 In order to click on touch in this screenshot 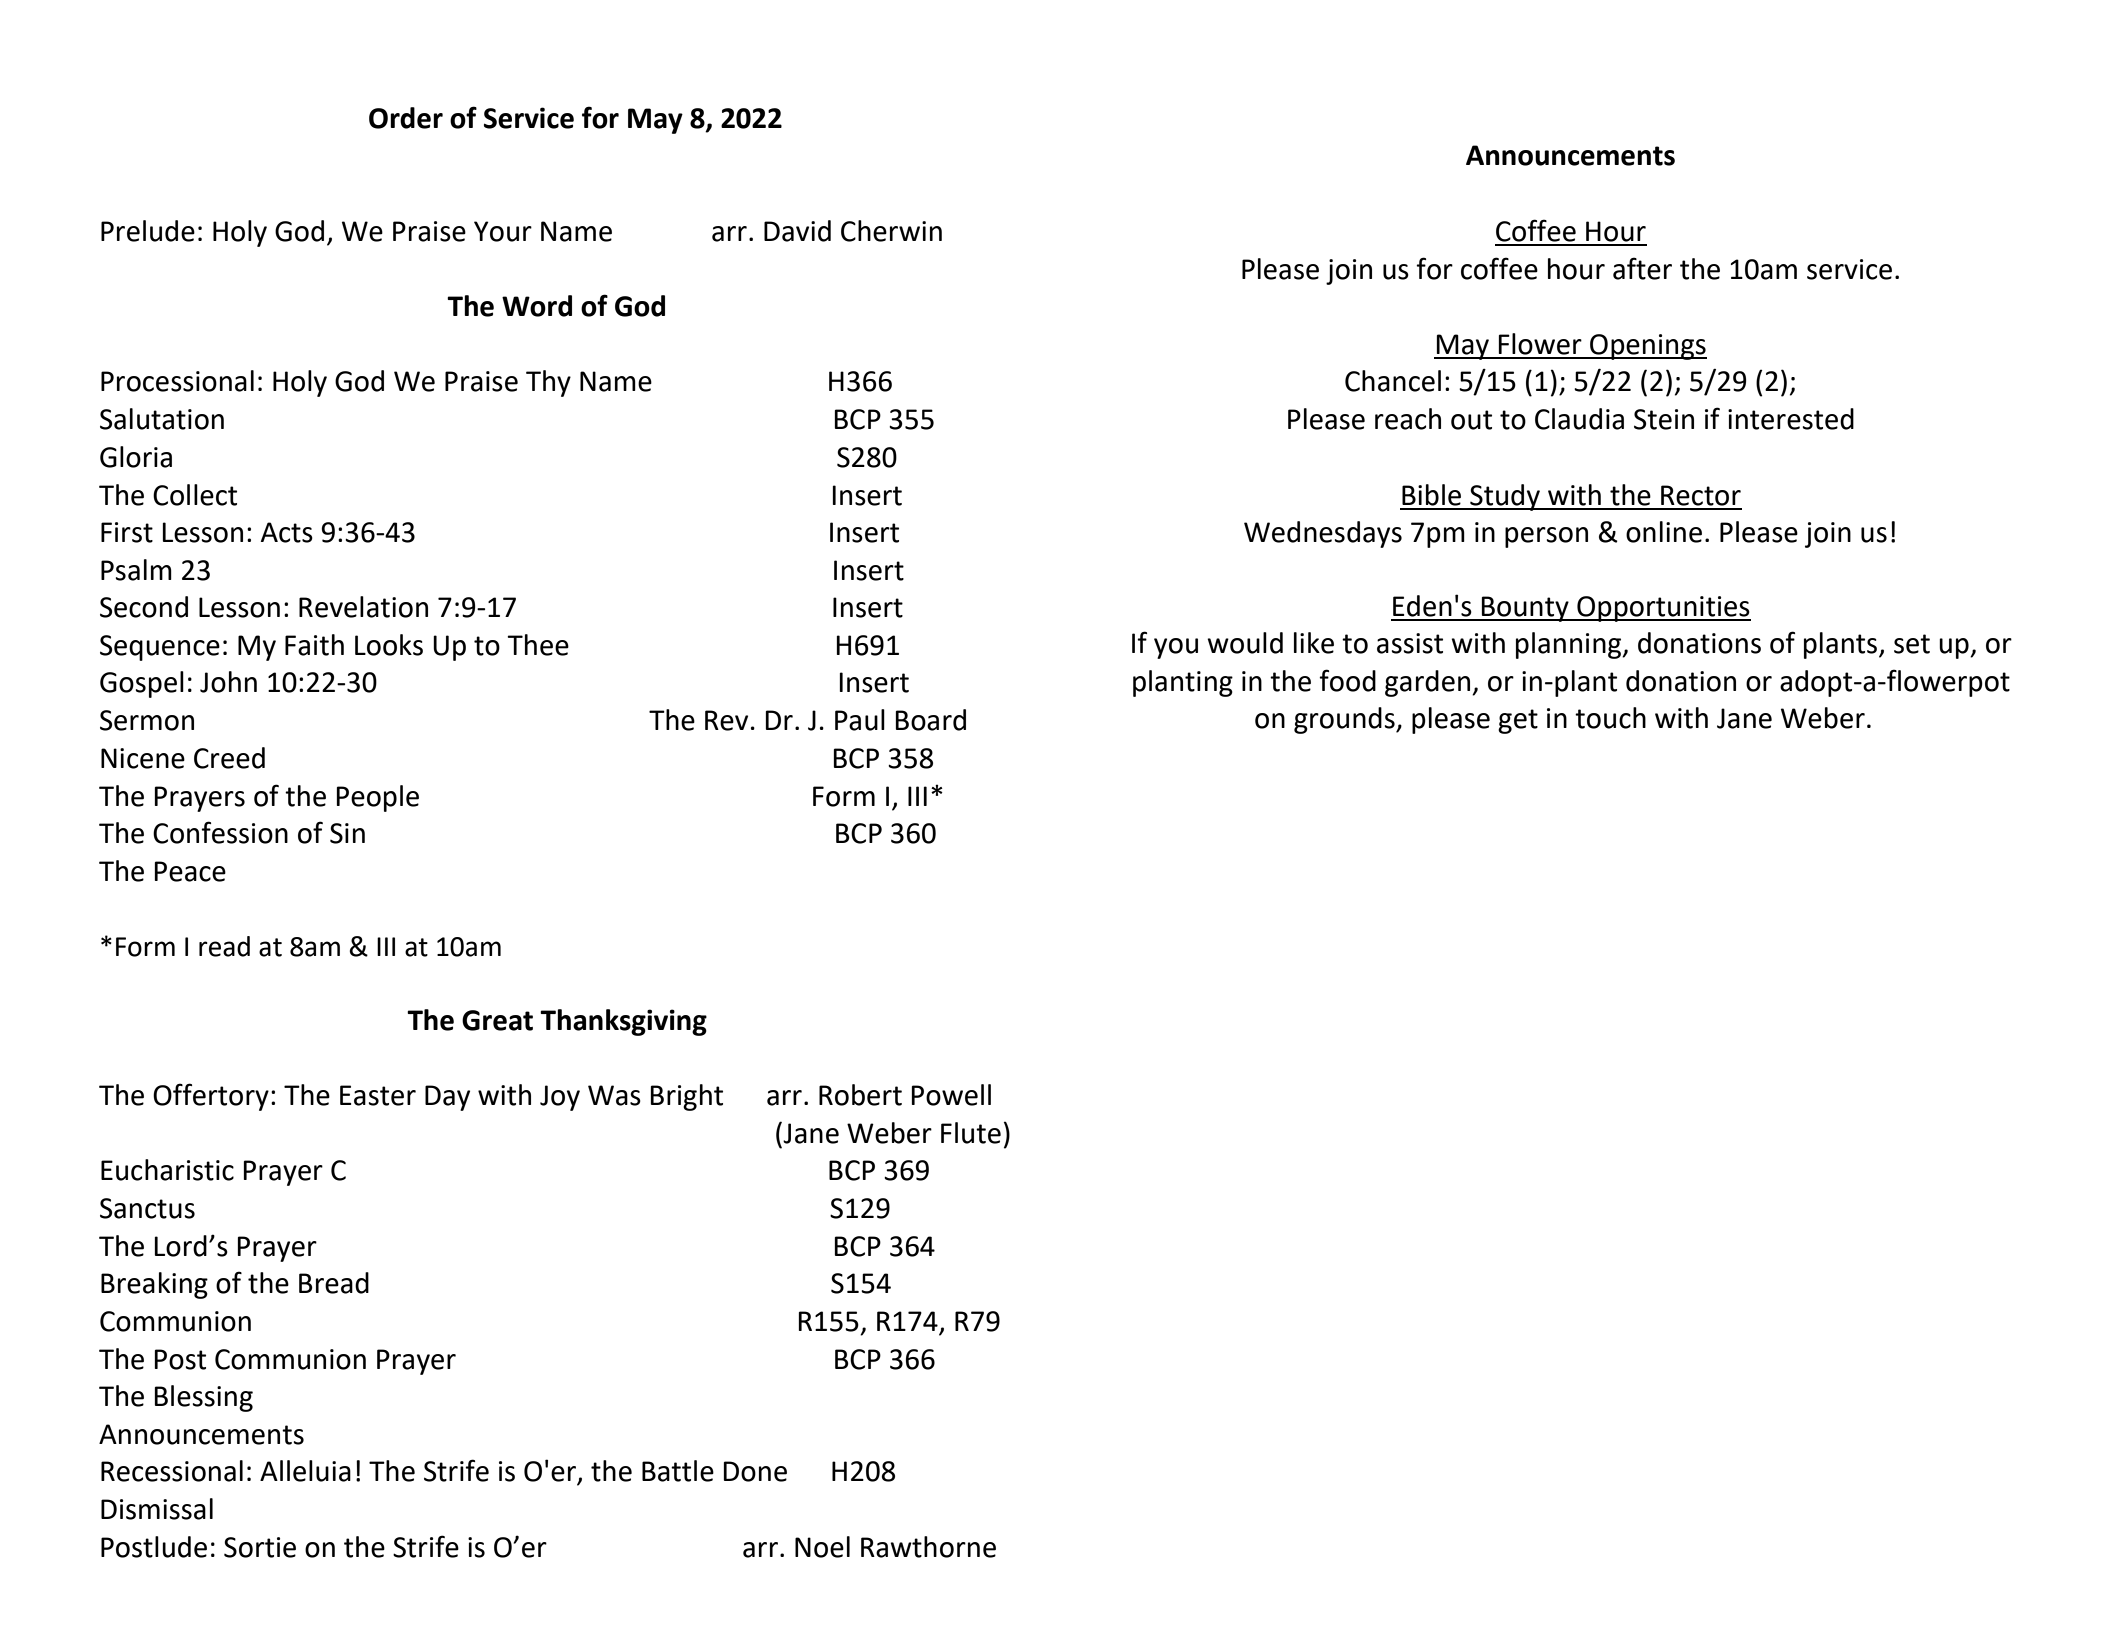, I will do `click(1610, 718)`.
